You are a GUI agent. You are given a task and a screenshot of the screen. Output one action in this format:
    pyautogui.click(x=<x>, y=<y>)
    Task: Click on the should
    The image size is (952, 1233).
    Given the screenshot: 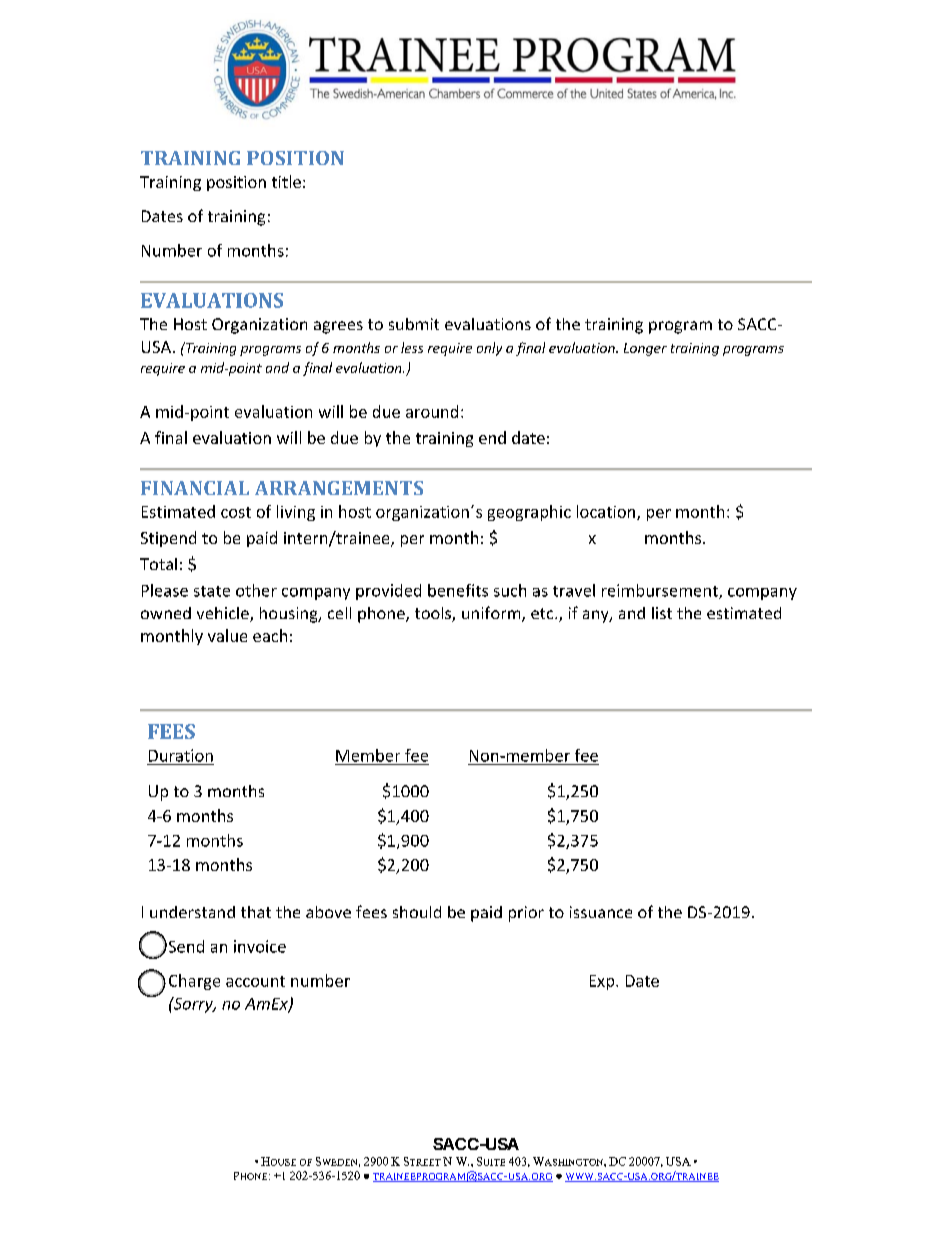 What is the action you would take?
    pyautogui.click(x=417, y=912)
